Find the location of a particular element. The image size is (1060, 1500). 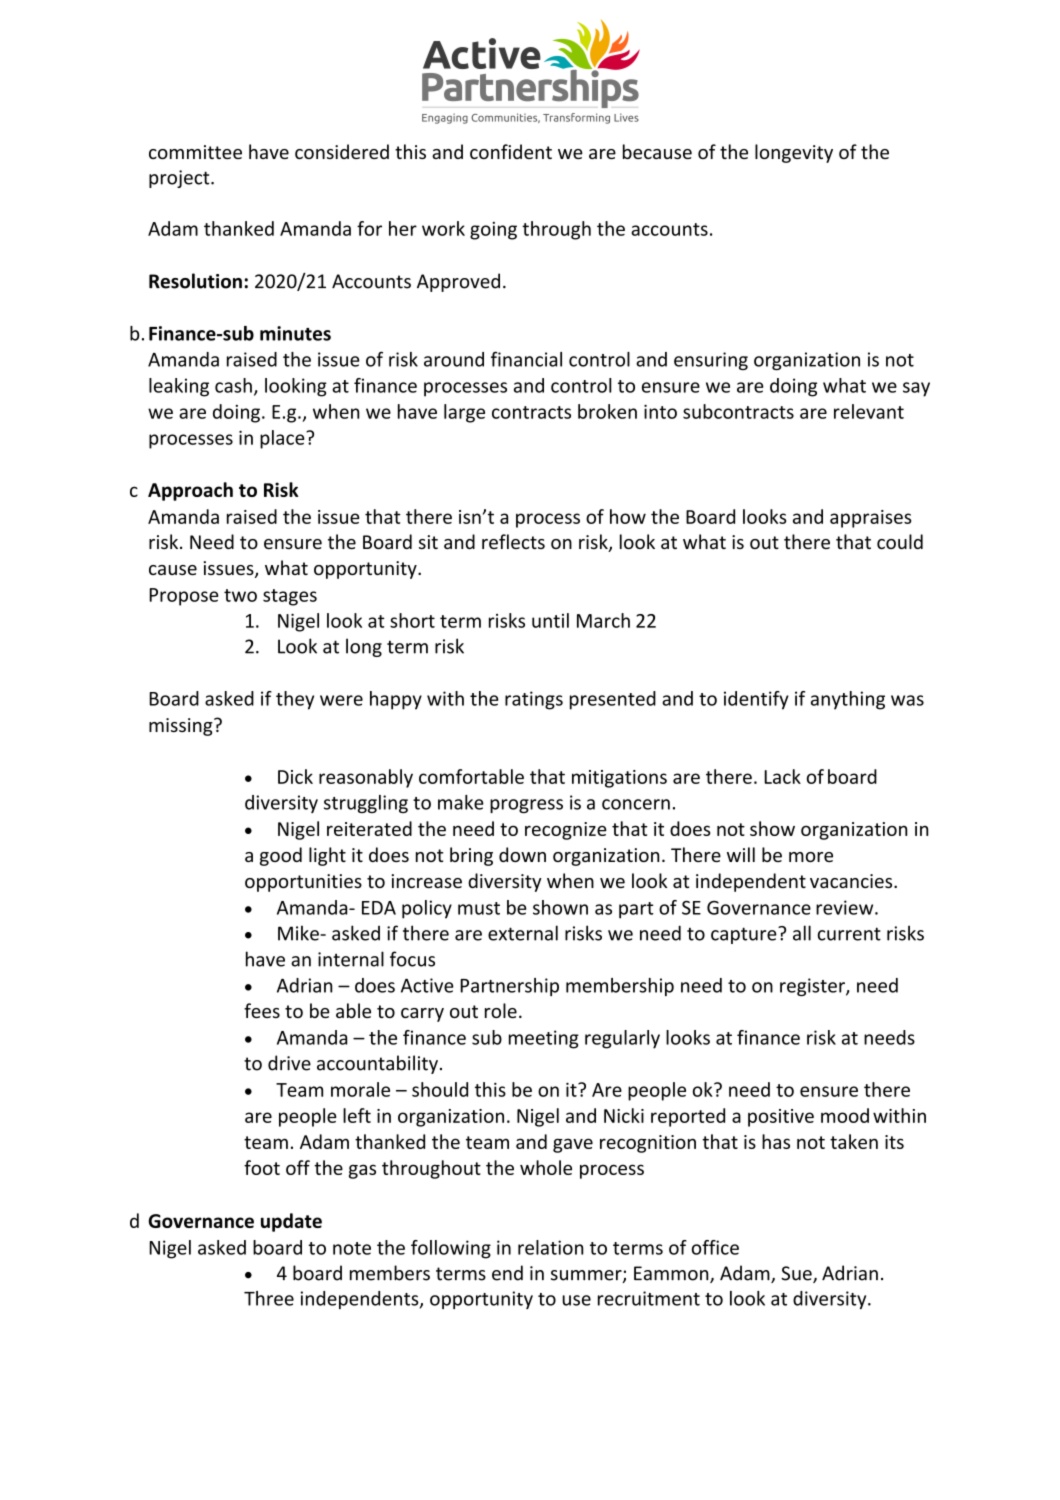

office is located at coordinates (715, 1247).
